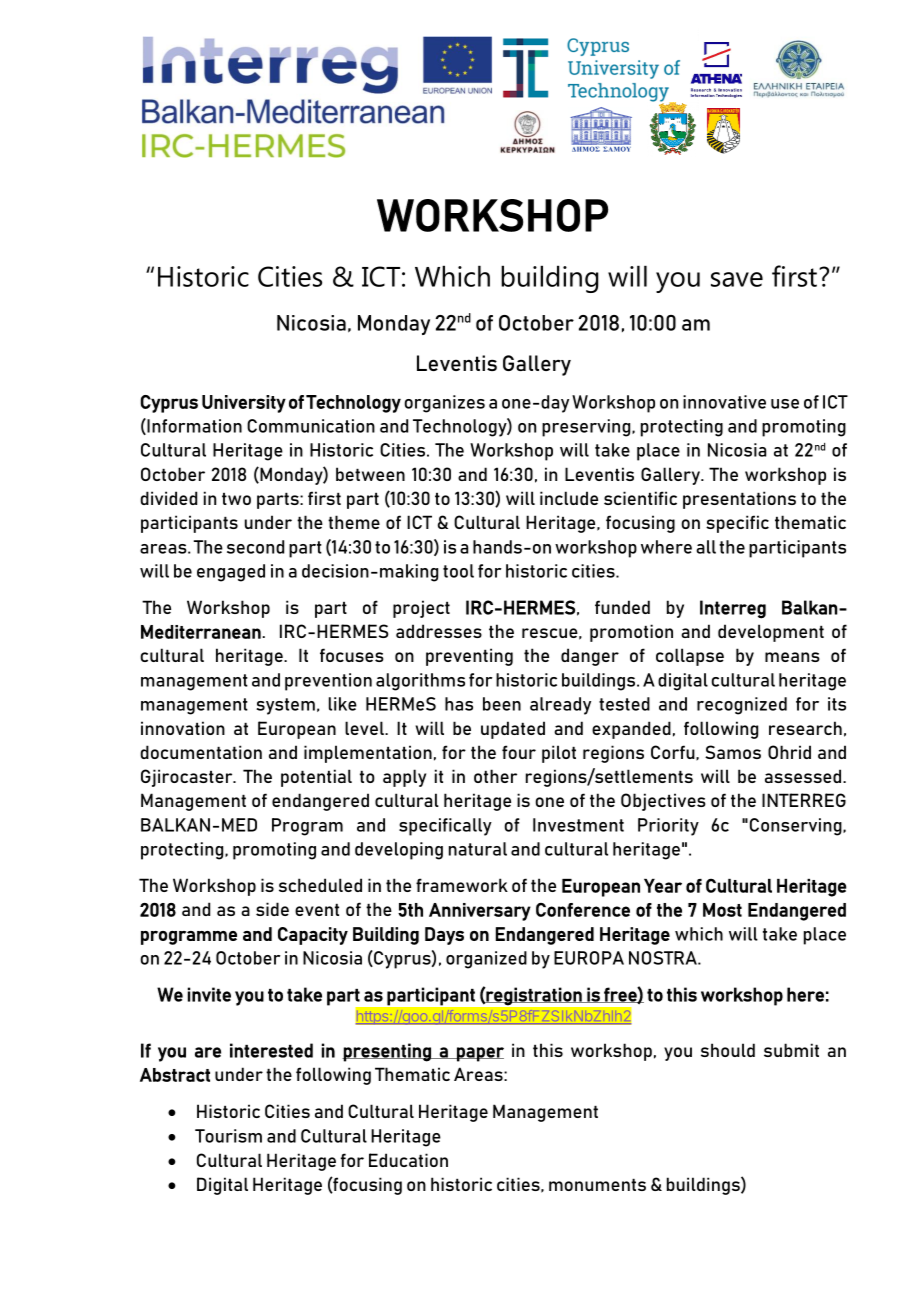 This image has width=924, height=1308. Describe the element at coordinates (408, 1160) in the image. I see `Education` at that location.
